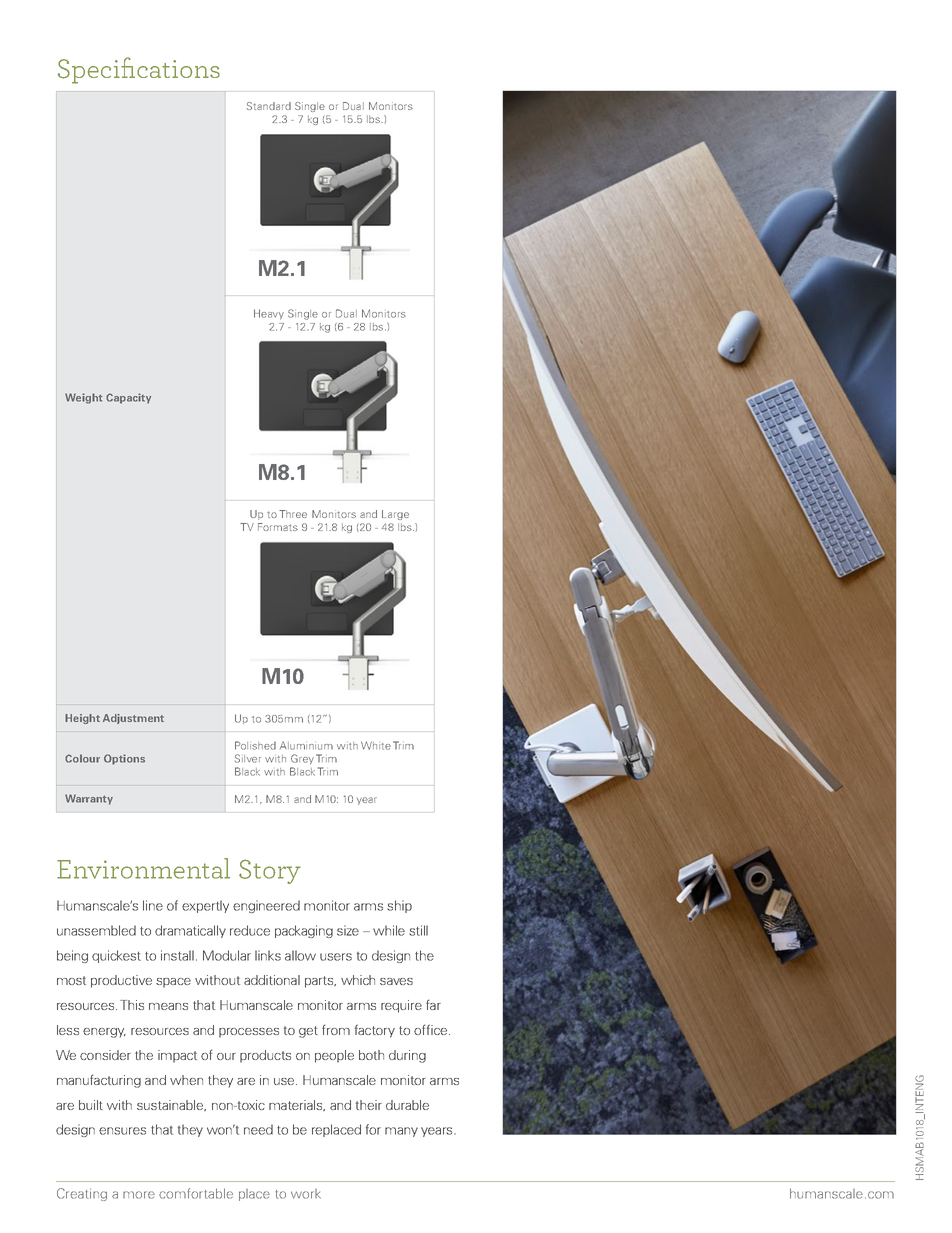 Image resolution: width=952 pixels, height=1233 pixels. What do you see at coordinates (376, 745) in the document?
I see `White` at bounding box center [376, 745].
